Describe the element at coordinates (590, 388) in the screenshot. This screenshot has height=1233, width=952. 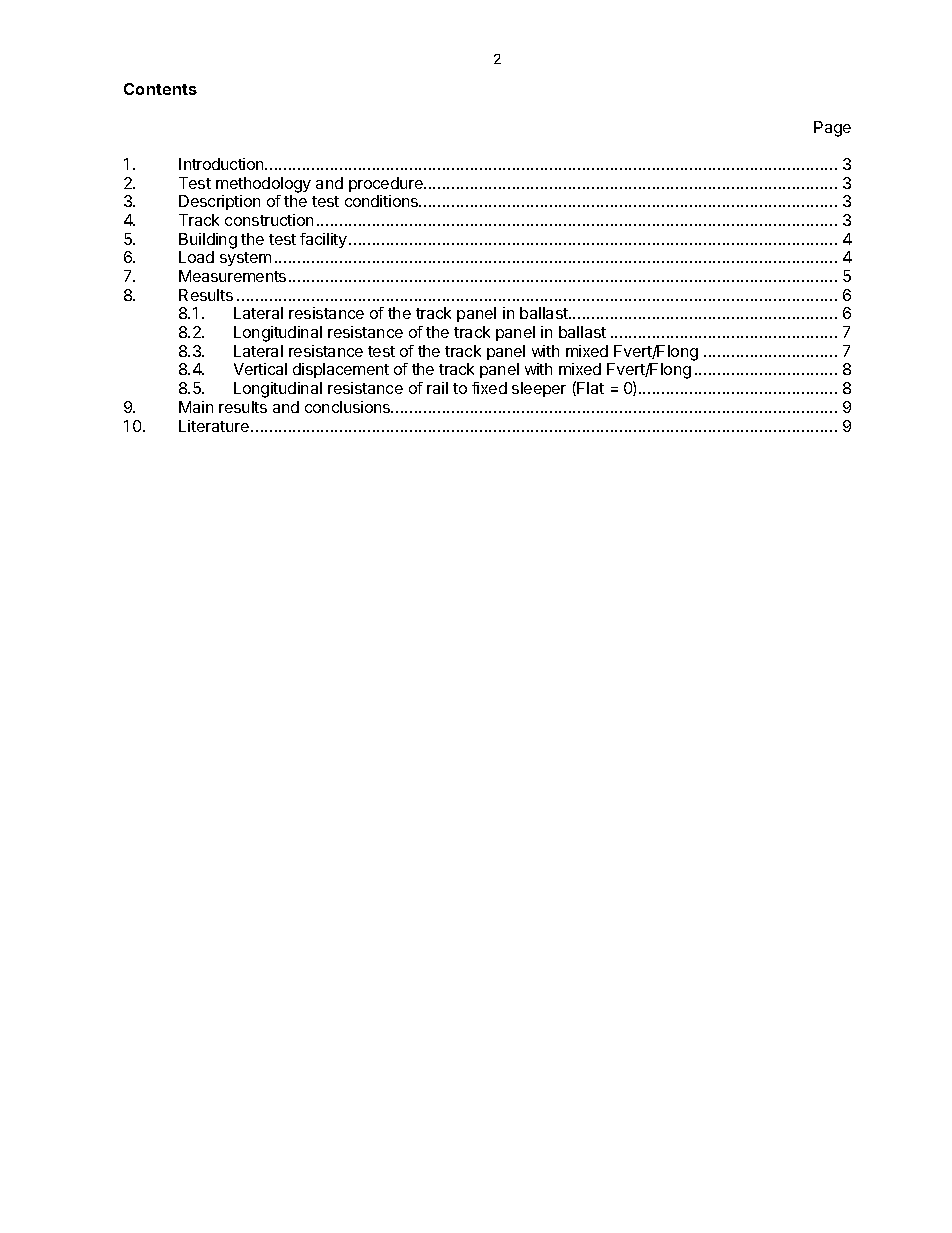
I see `Flat` at that location.
